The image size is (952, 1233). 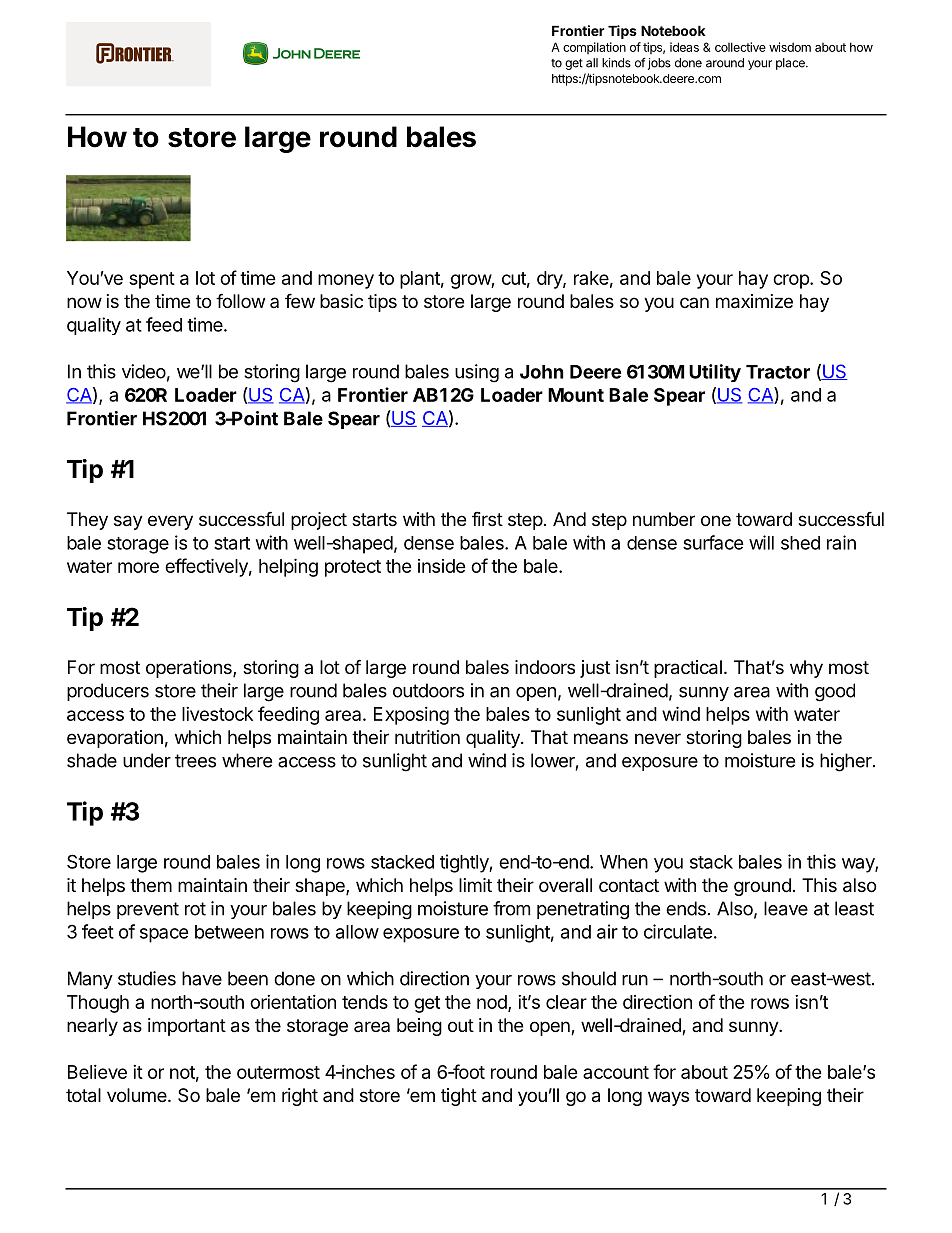 I want to click on volume, so click(x=137, y=1095).
